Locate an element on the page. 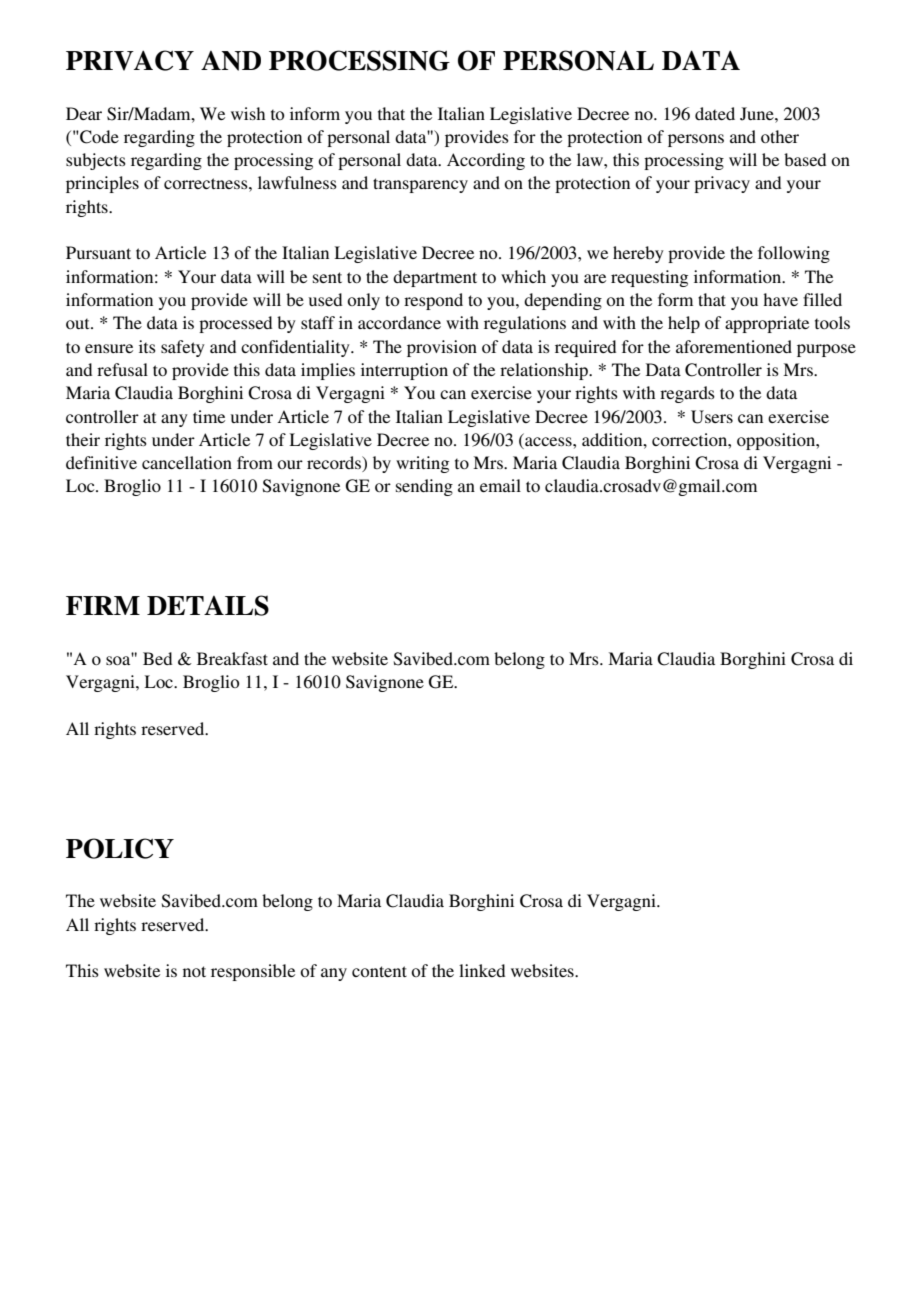 The height and width of the document is (1308, 924). time is located at coordinates (209, 416).
